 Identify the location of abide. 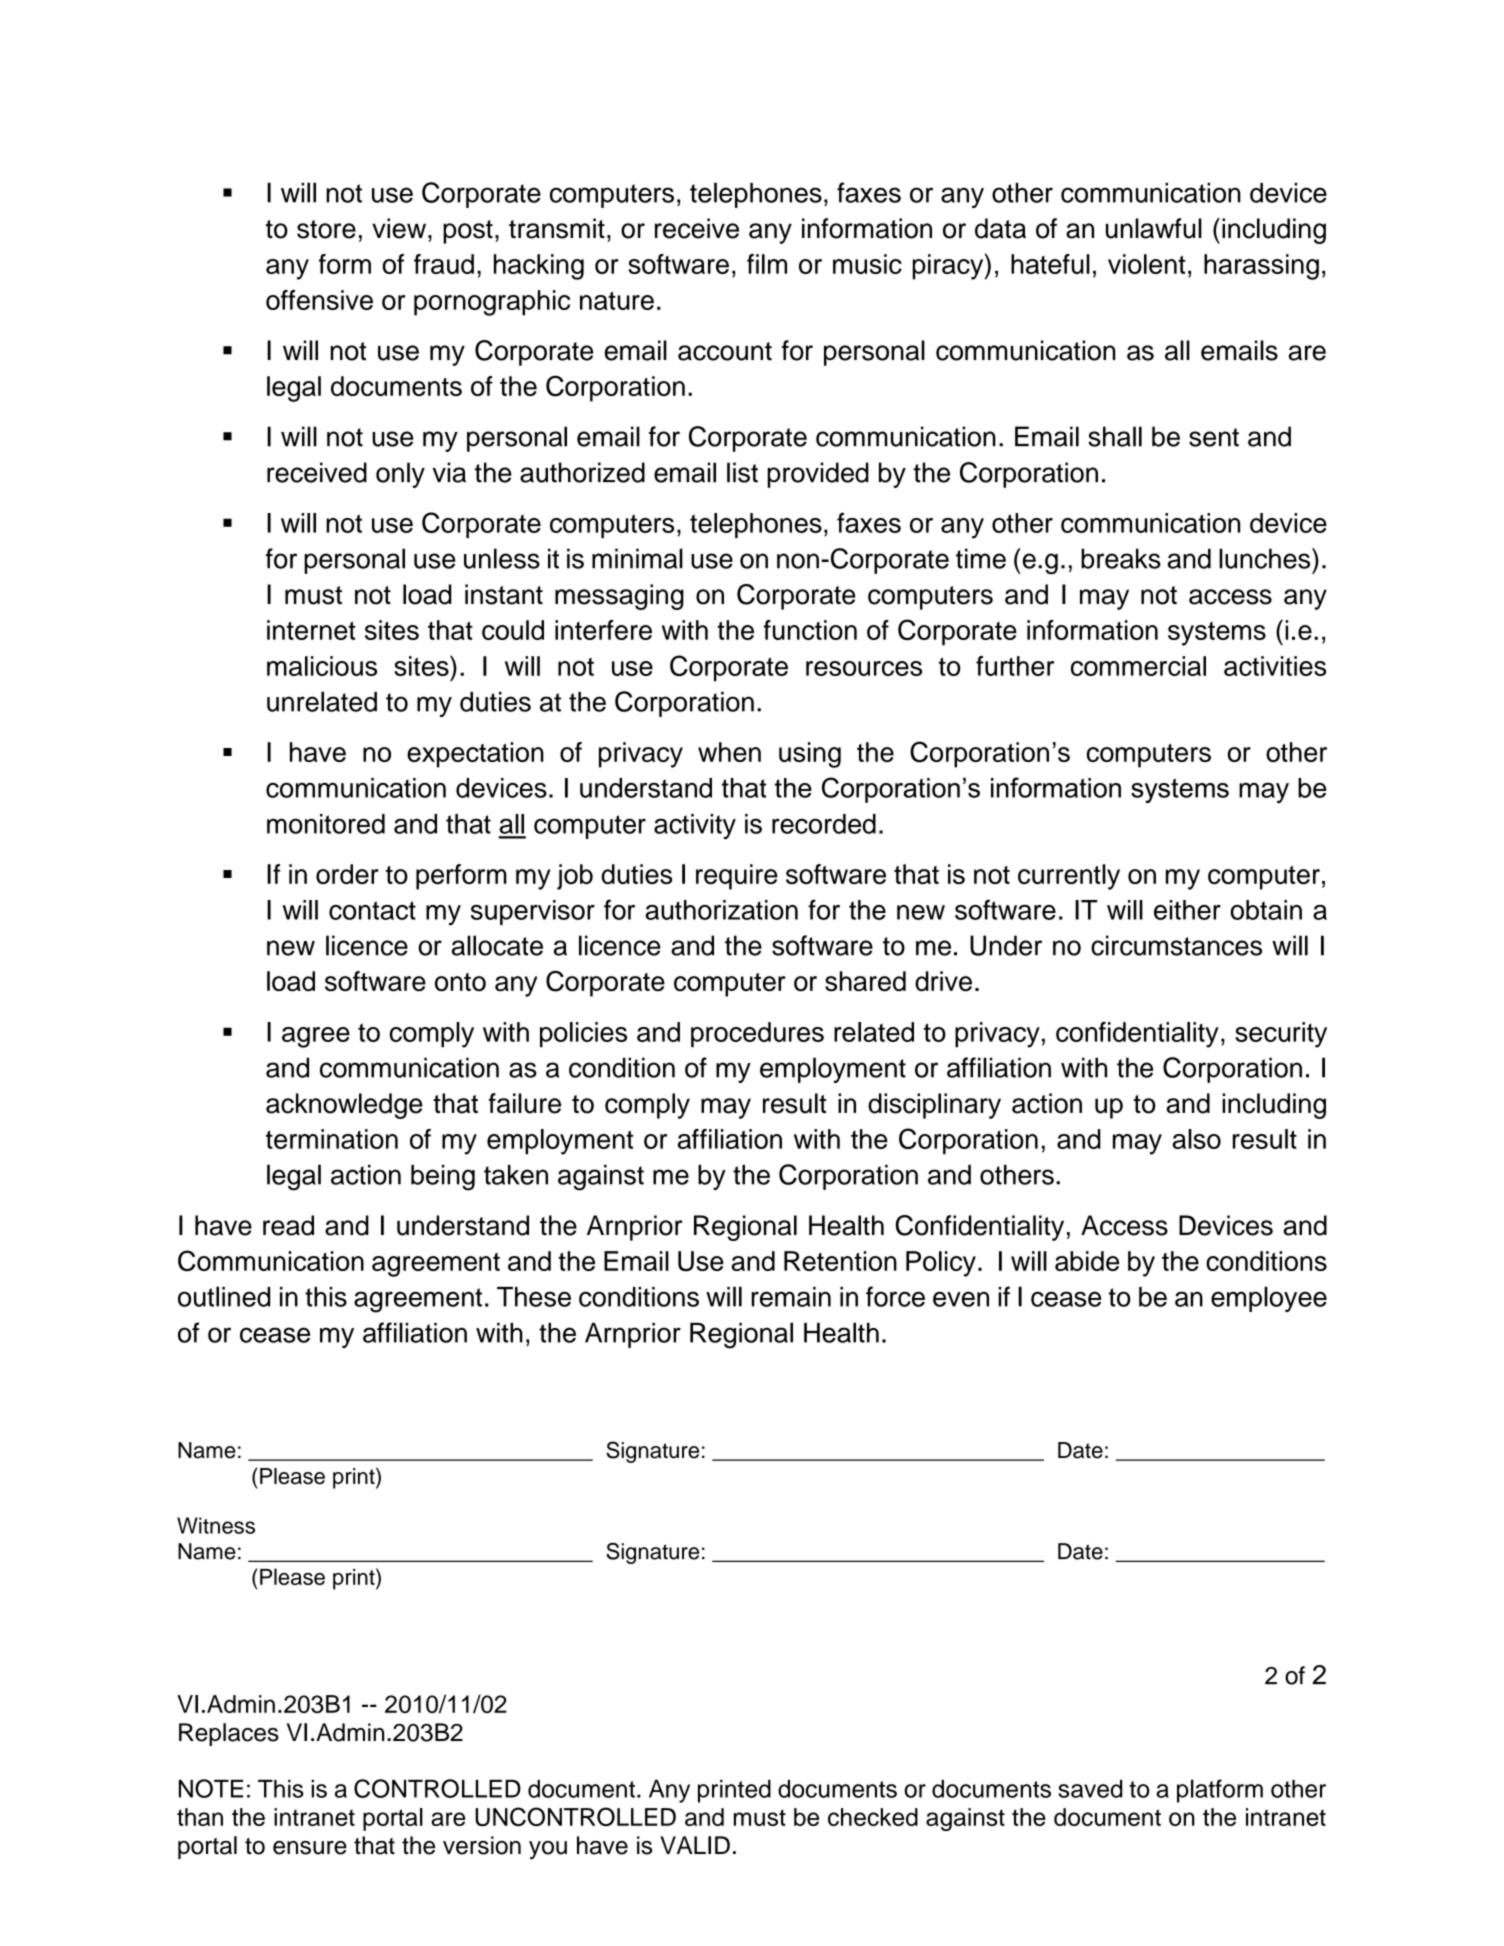
(1087, 1261).
